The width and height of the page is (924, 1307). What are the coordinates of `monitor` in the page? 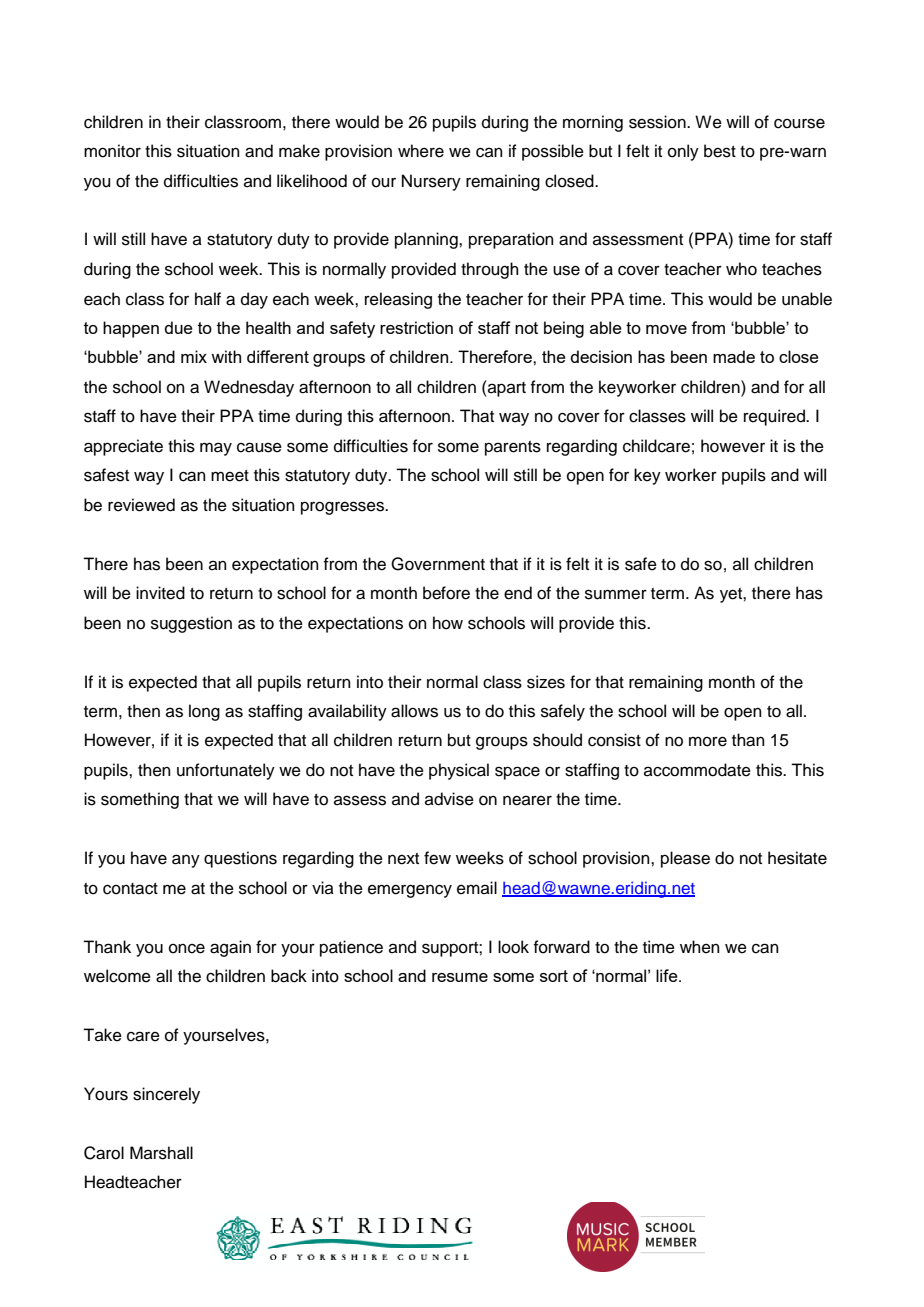 It's located at (112, 151).
